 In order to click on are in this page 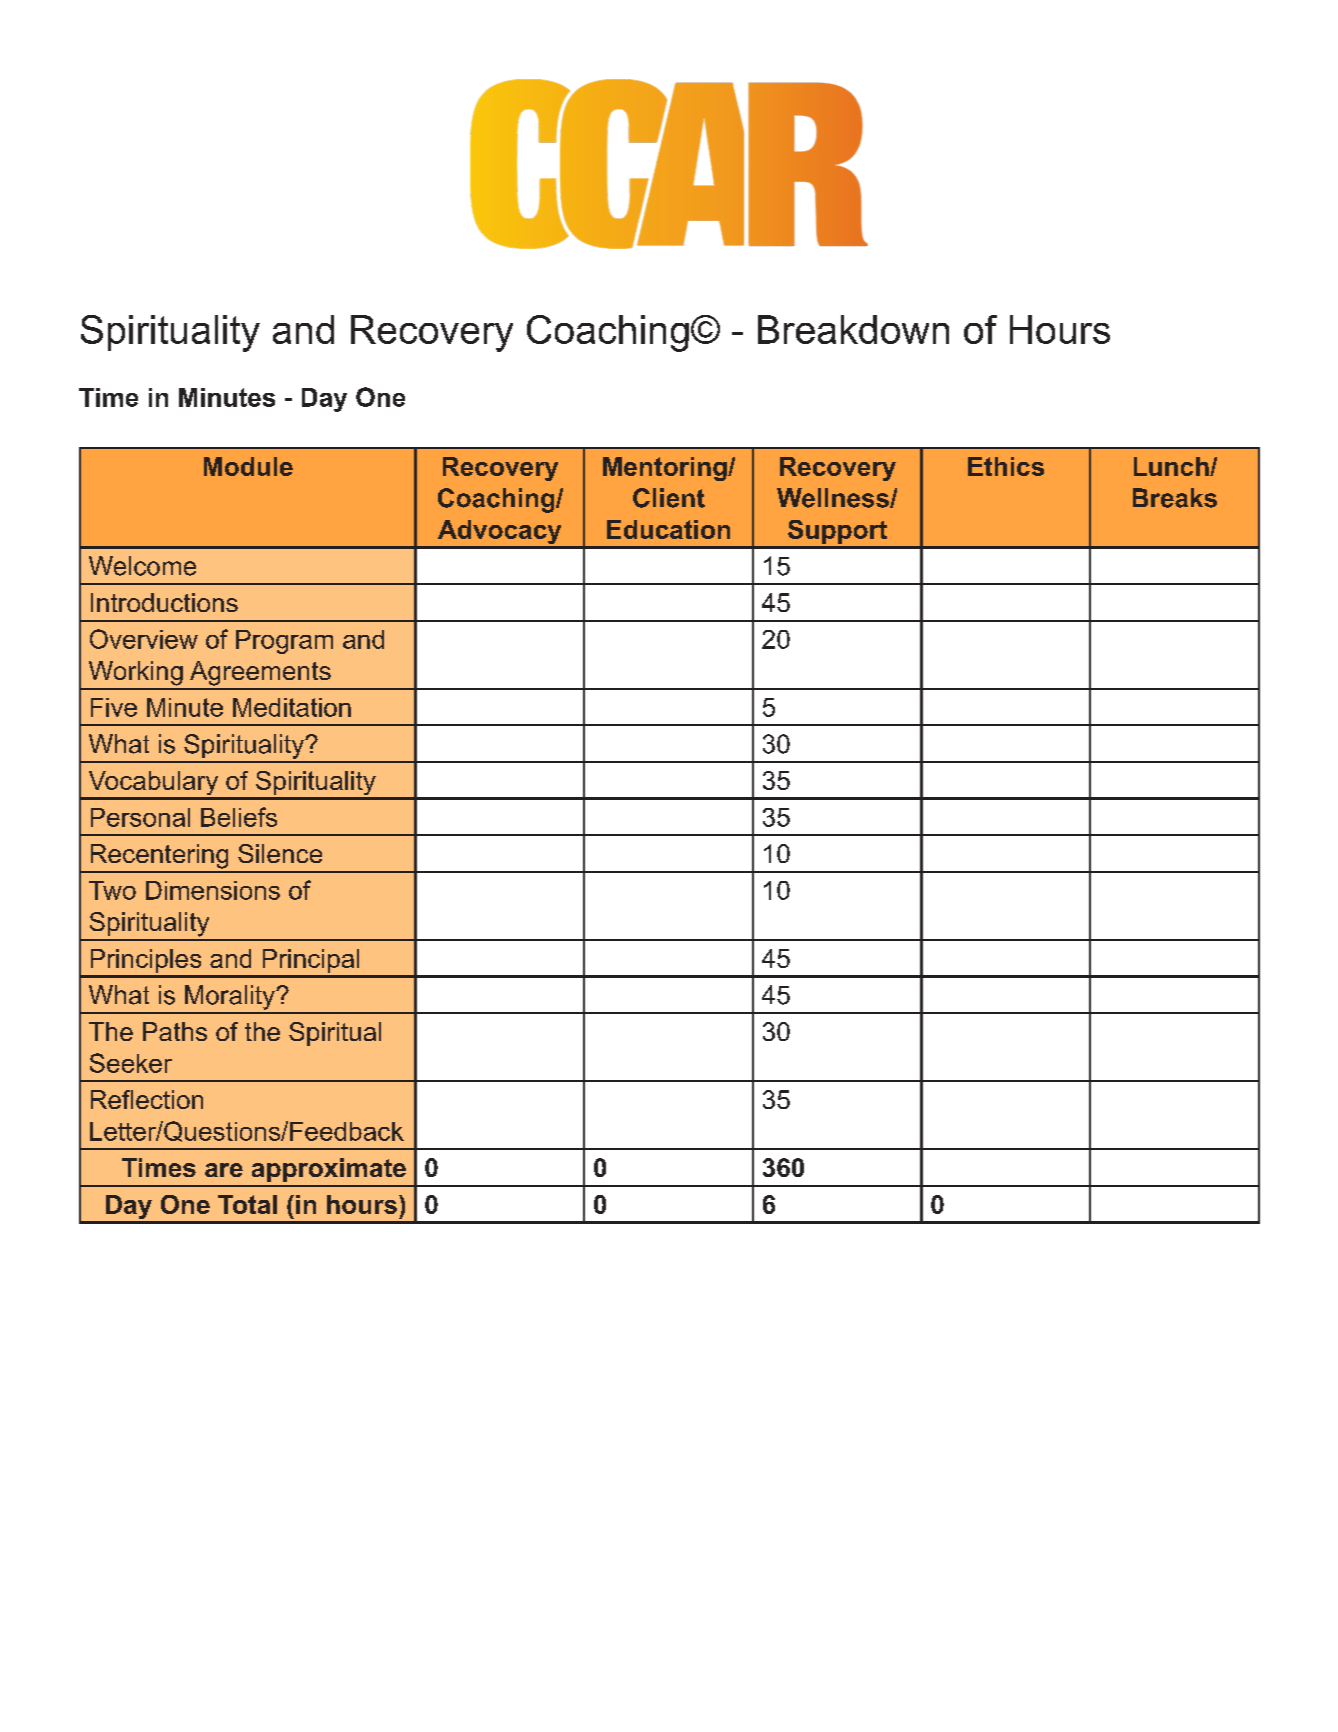, I will do `click(224, 1170)`.
